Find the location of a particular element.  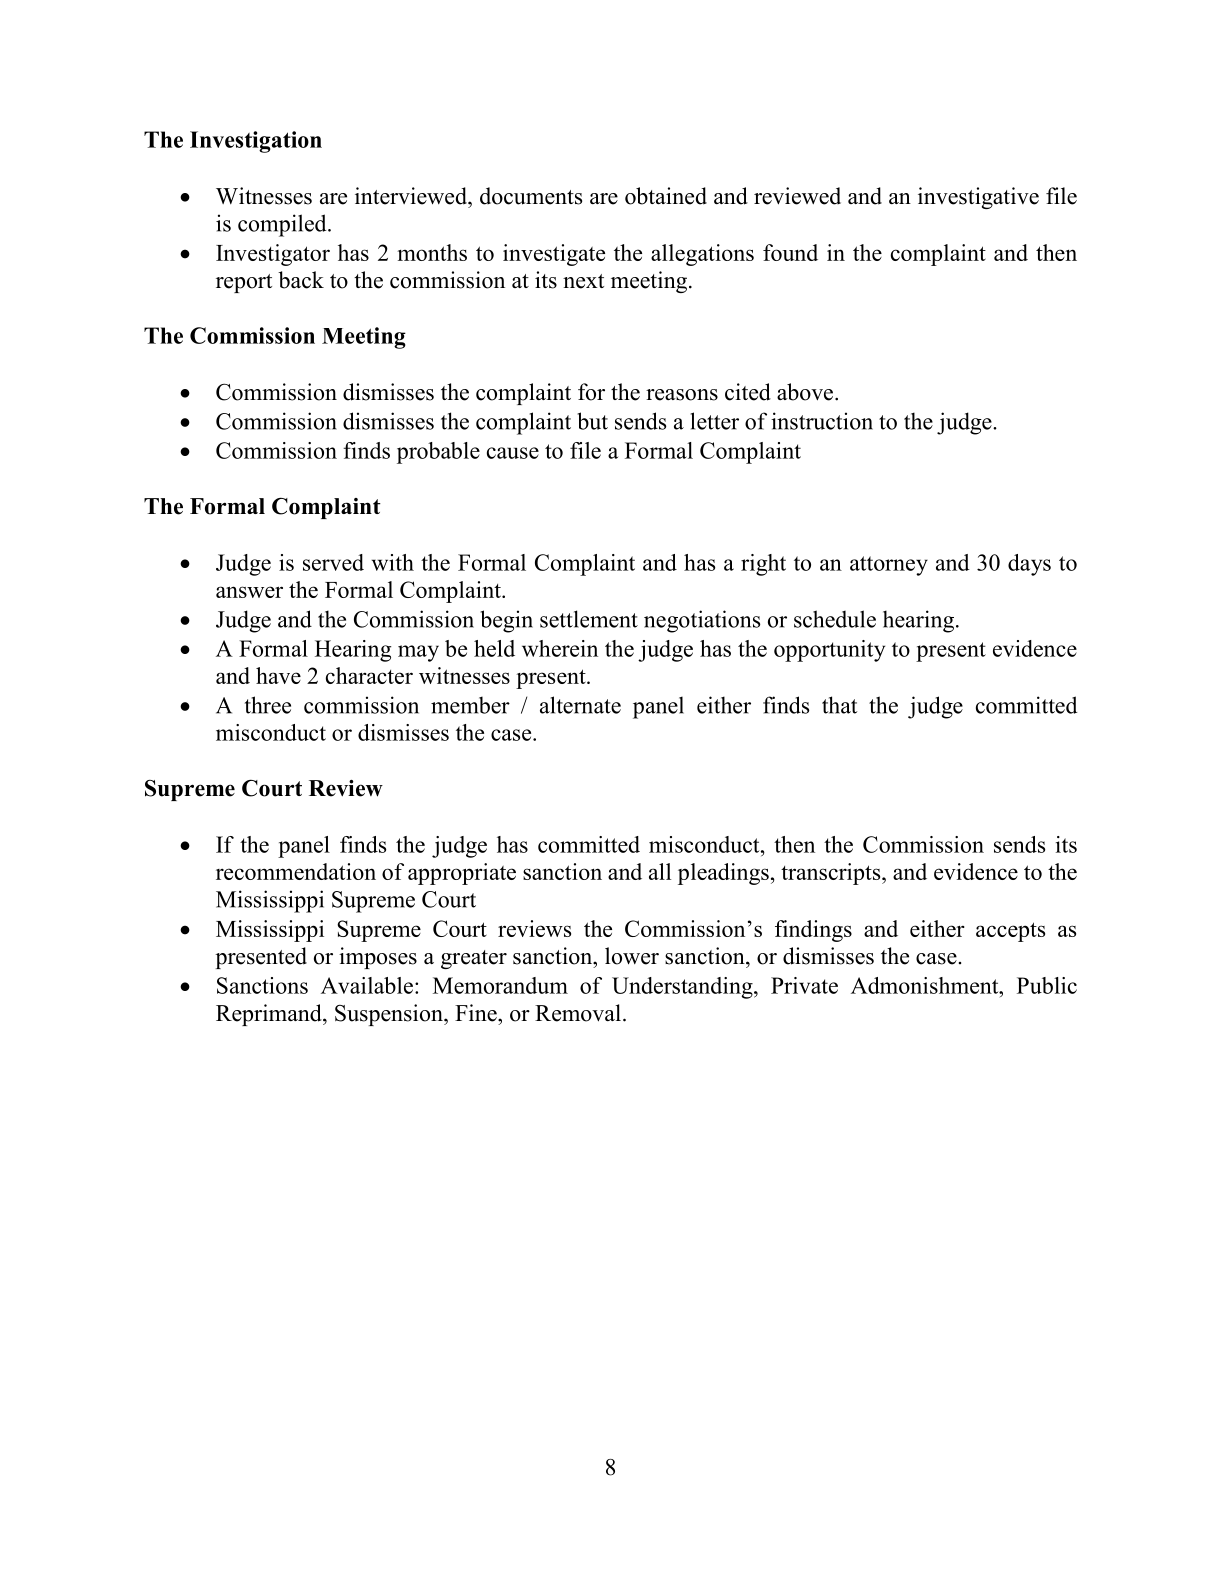

attorney is located at coordinates (889, 566).
